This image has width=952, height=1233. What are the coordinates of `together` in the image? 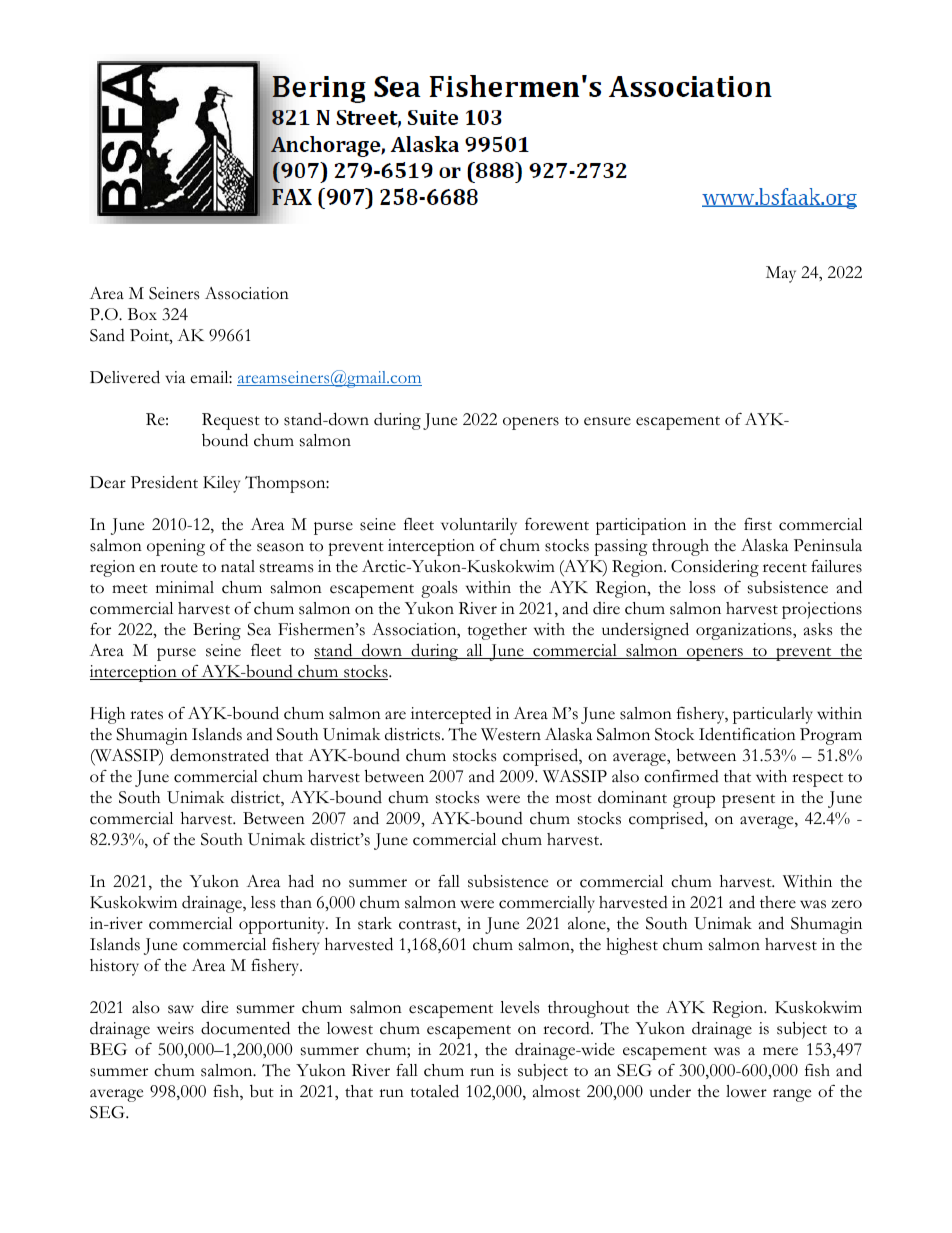 It's located at (497, 631).
